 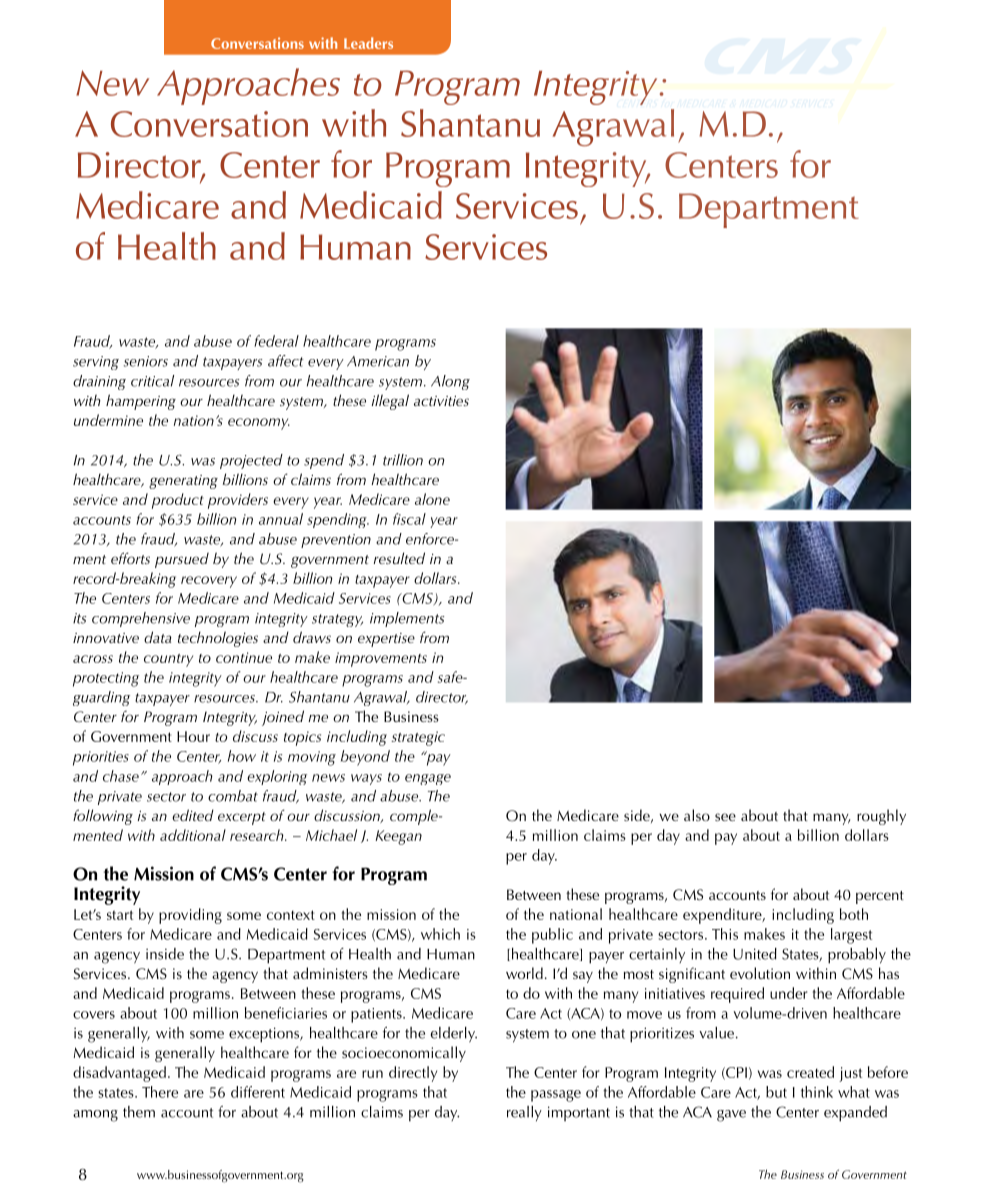 I want to click on American, so click(x=378, y=361).
